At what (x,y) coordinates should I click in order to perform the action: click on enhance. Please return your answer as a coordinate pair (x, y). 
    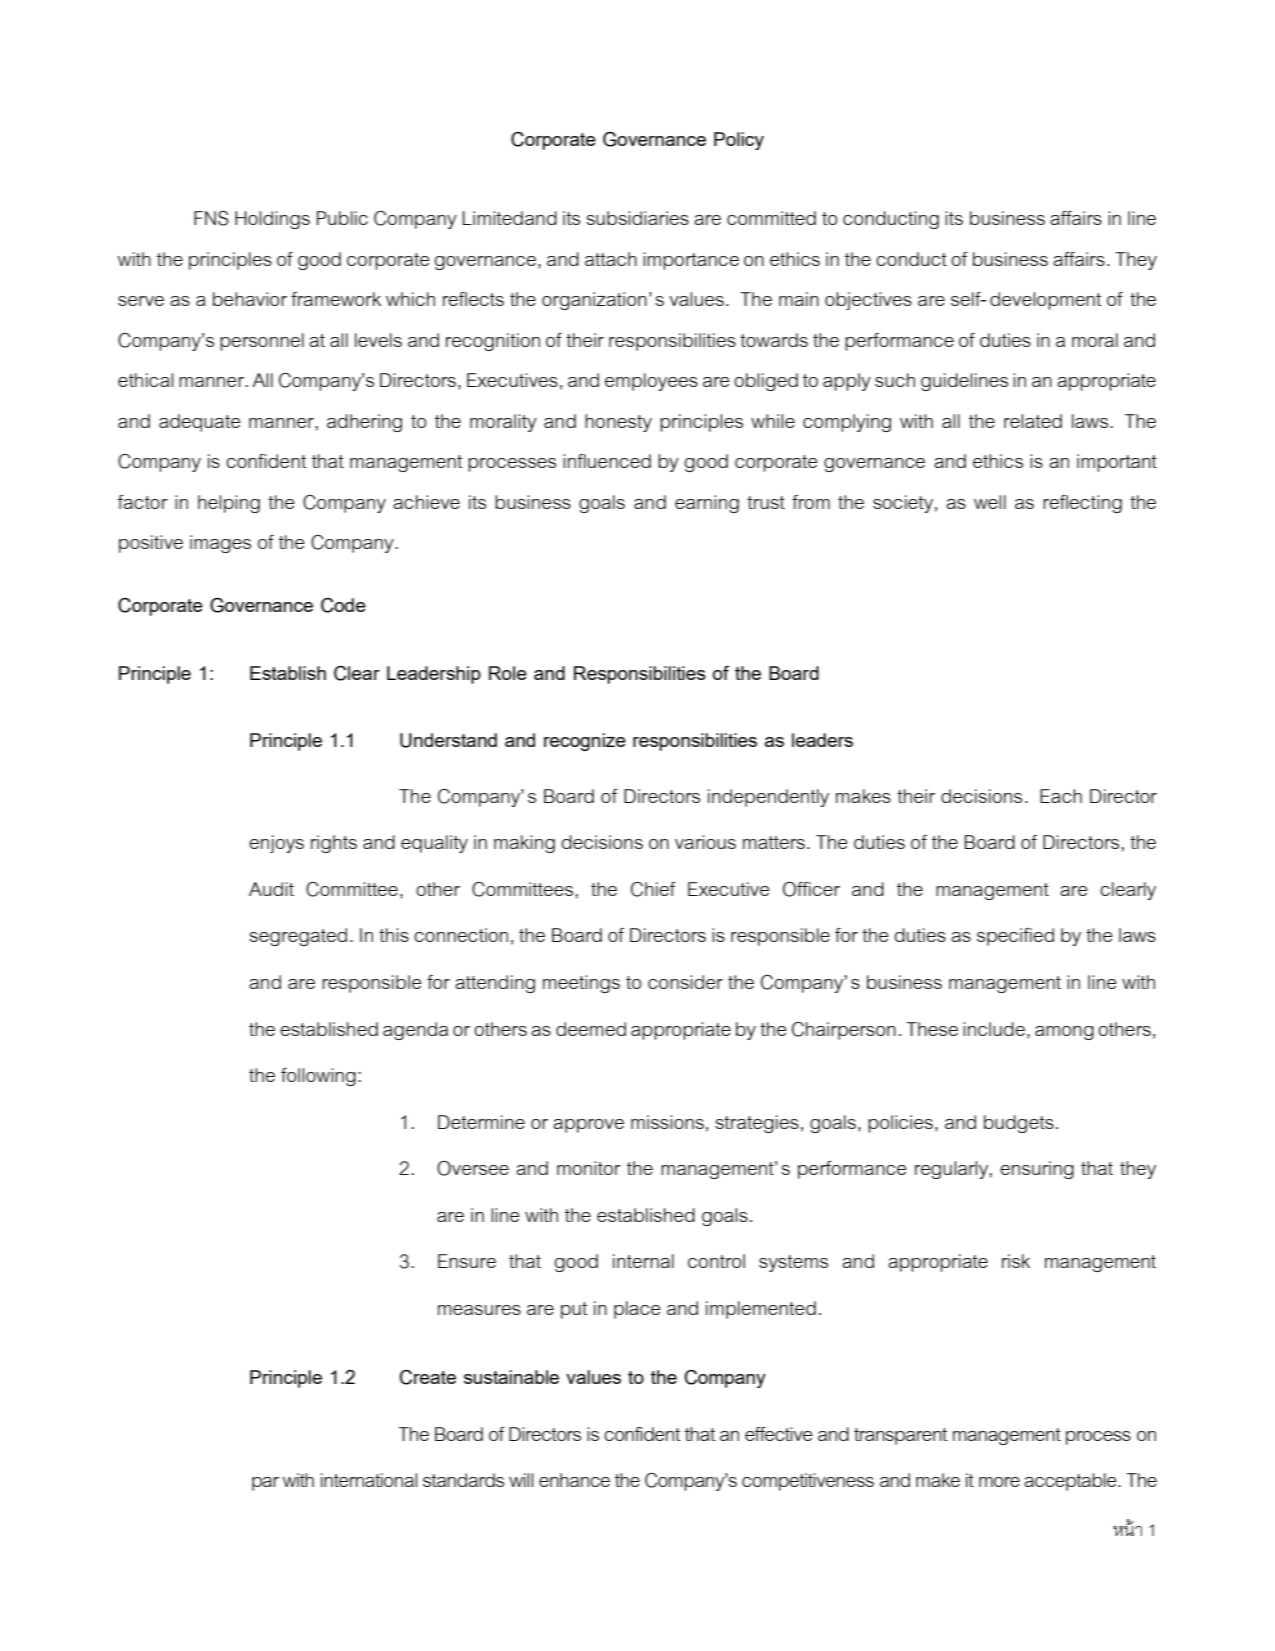
    Looking at the image, I should click on (574, 1480).
